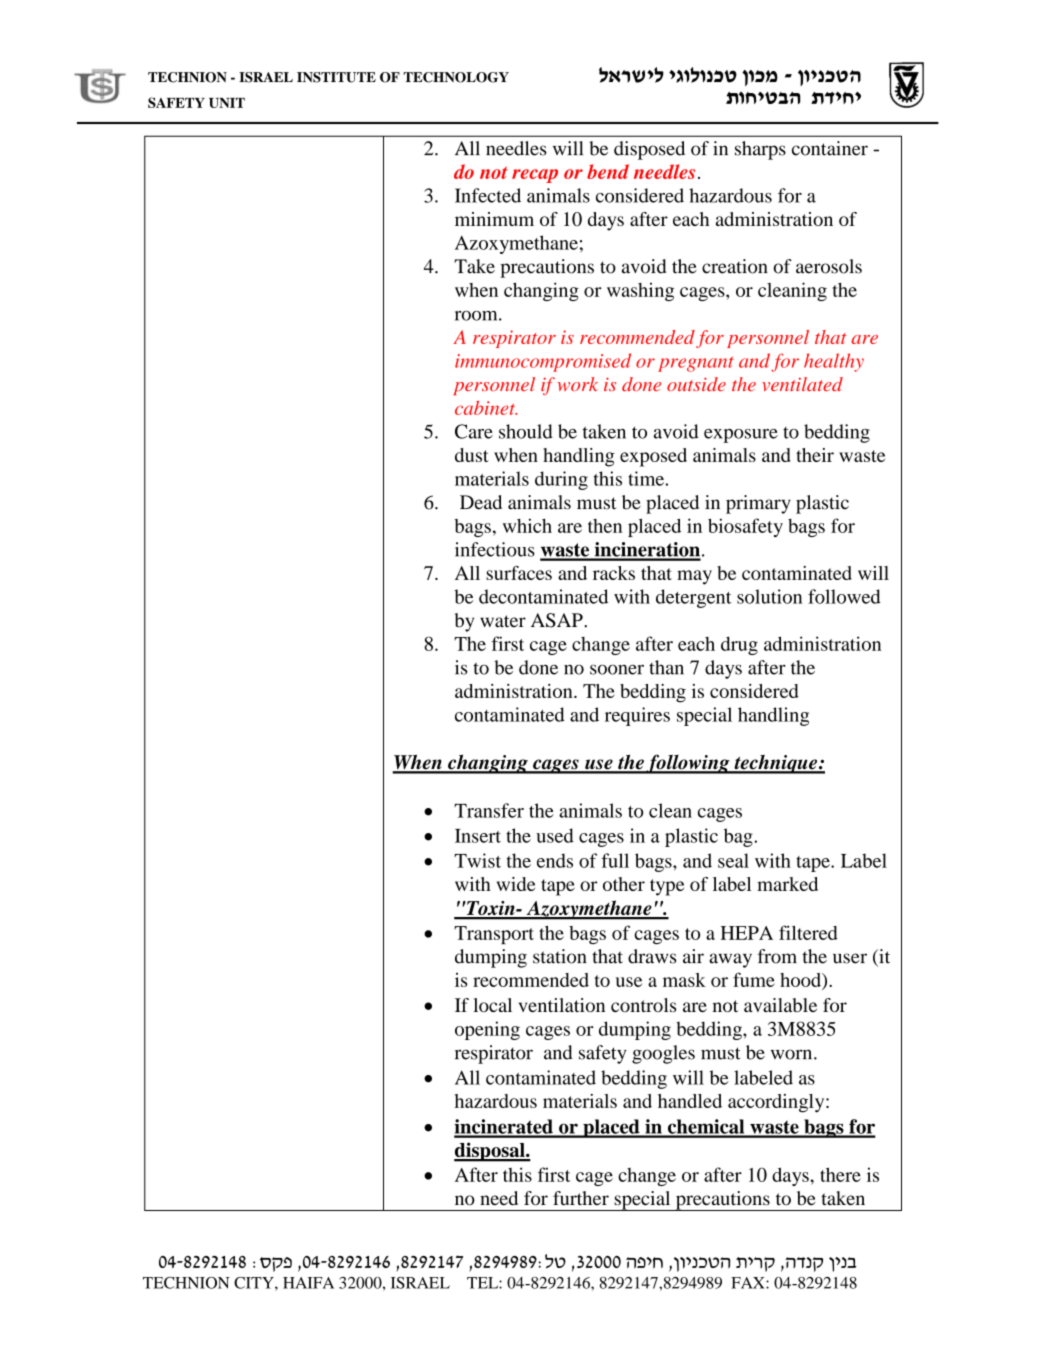 This screenshot has width=1046, height=1354. Describe the element at coordinates (308, 1283) in the screenshot. I see `HAIFA` at that location.
